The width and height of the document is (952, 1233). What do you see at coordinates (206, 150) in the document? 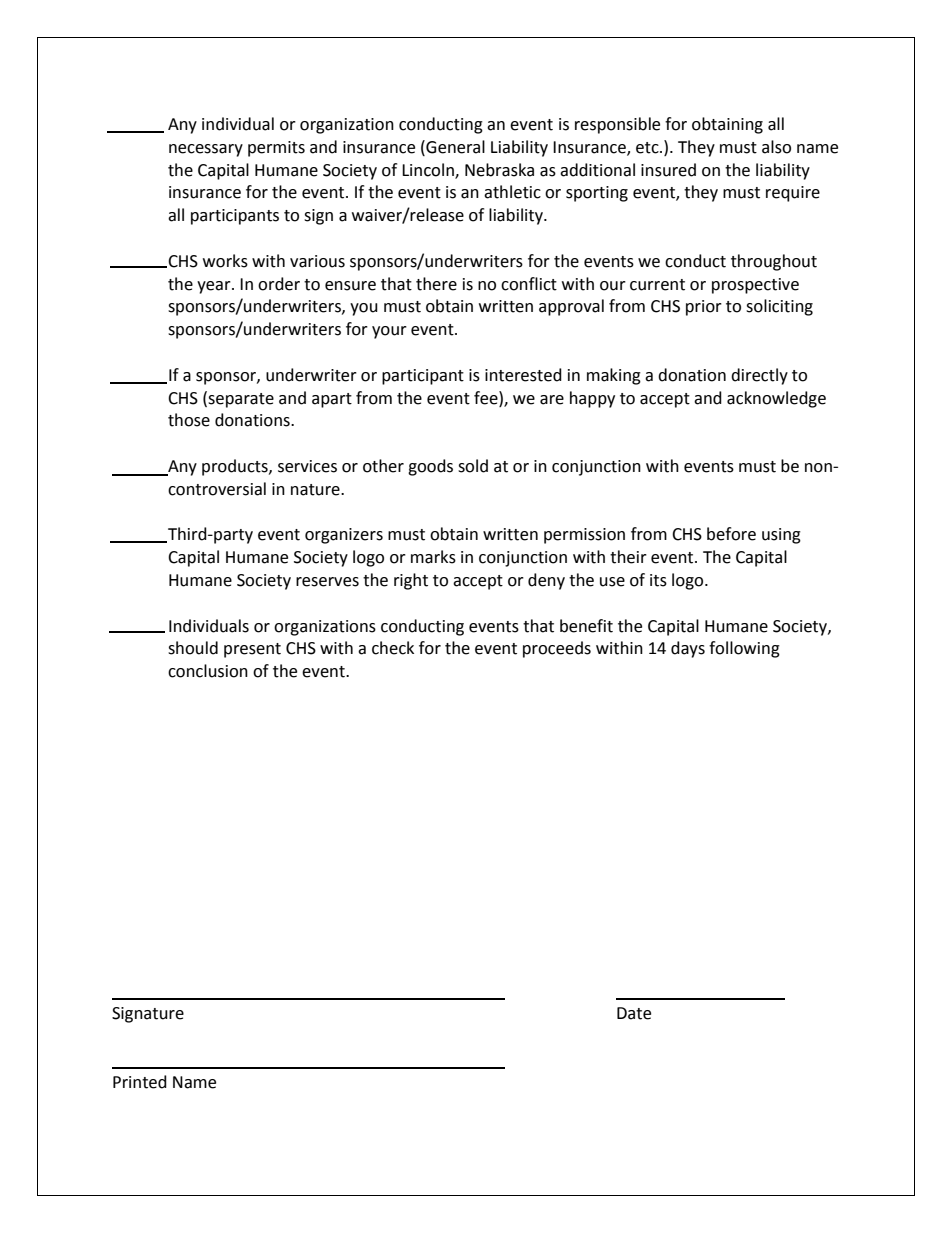
I see `necessary` at bounding box center [206, 150].
